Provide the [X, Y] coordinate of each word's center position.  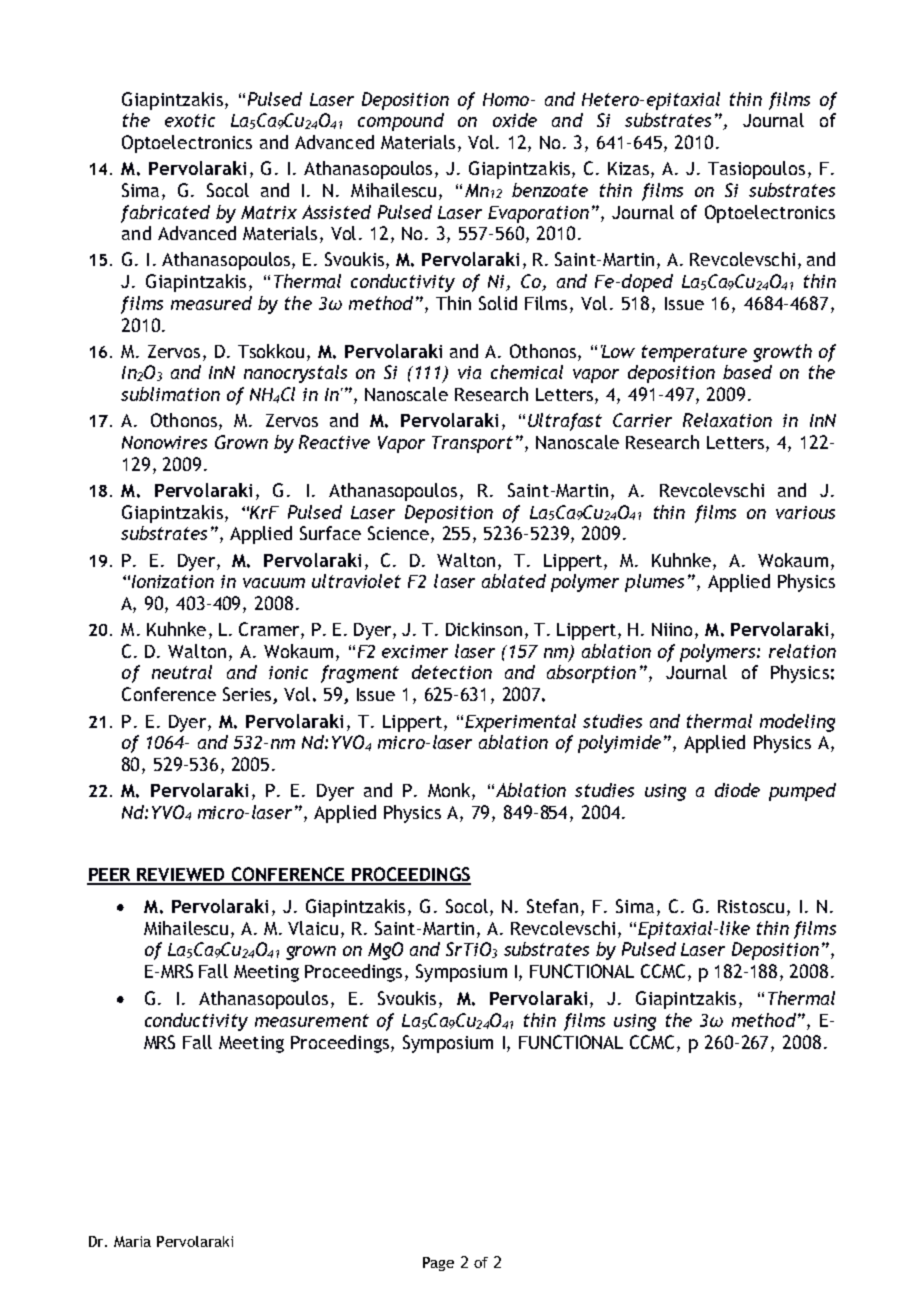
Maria [132, 1241]
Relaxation [727, 420]
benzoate [550, 190]
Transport [472, 444]
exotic [190, 120]
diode [737, 790]
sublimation [170, 394]
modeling [797, 723]
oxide [515, 120]
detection [452, 672]
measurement [312, 1020]
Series [248, 695]
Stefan [552, 906]
